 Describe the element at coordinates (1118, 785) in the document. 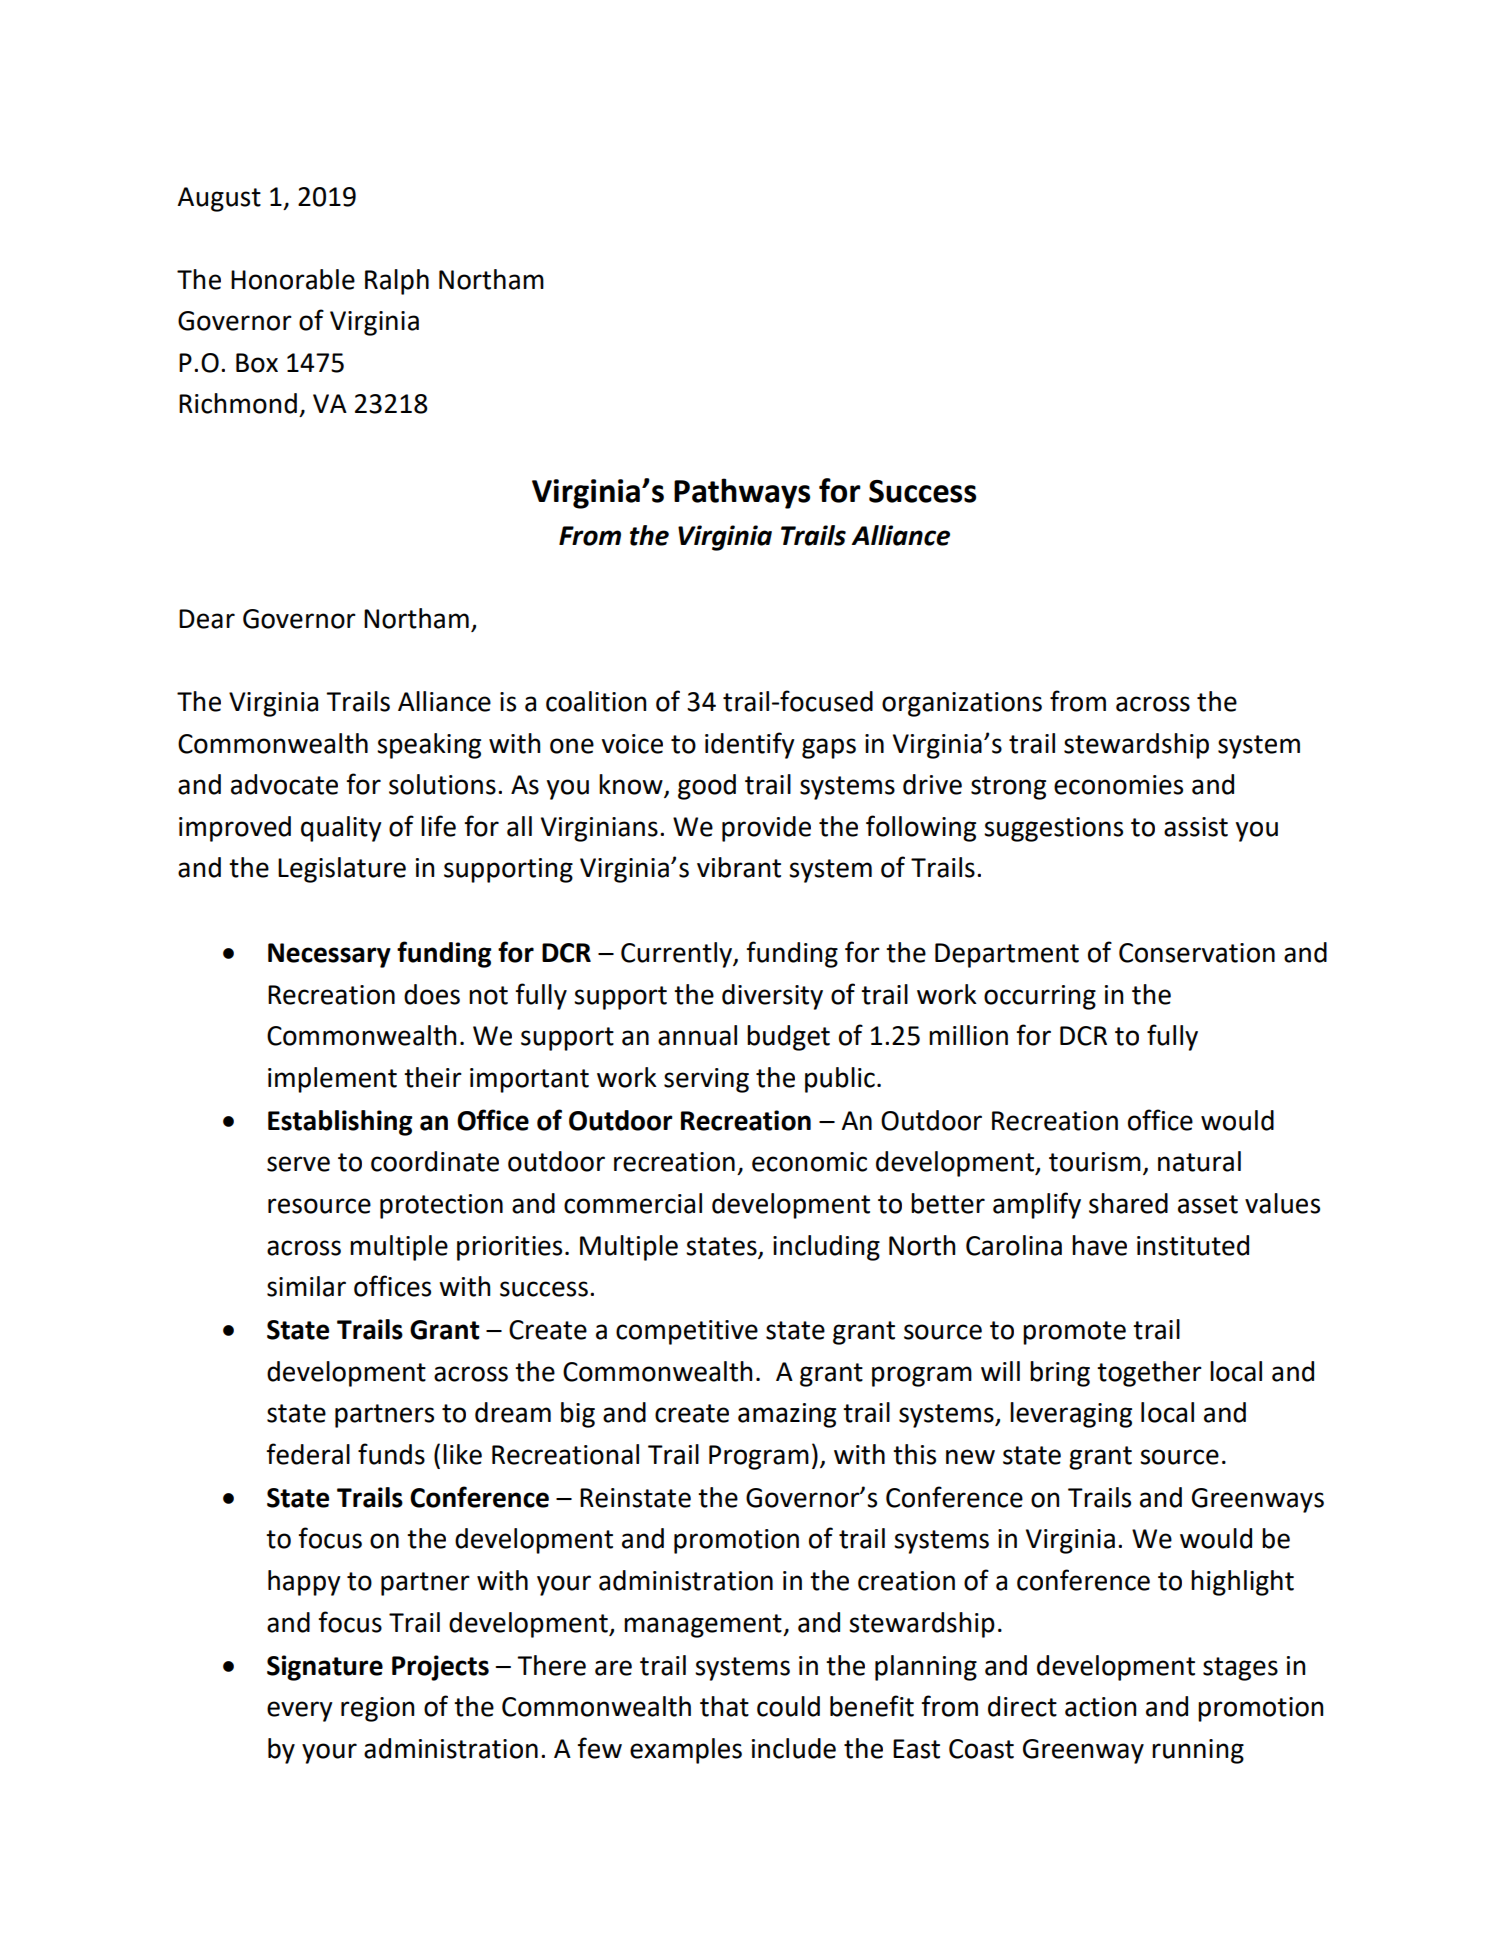

I see `economies` at that location.
